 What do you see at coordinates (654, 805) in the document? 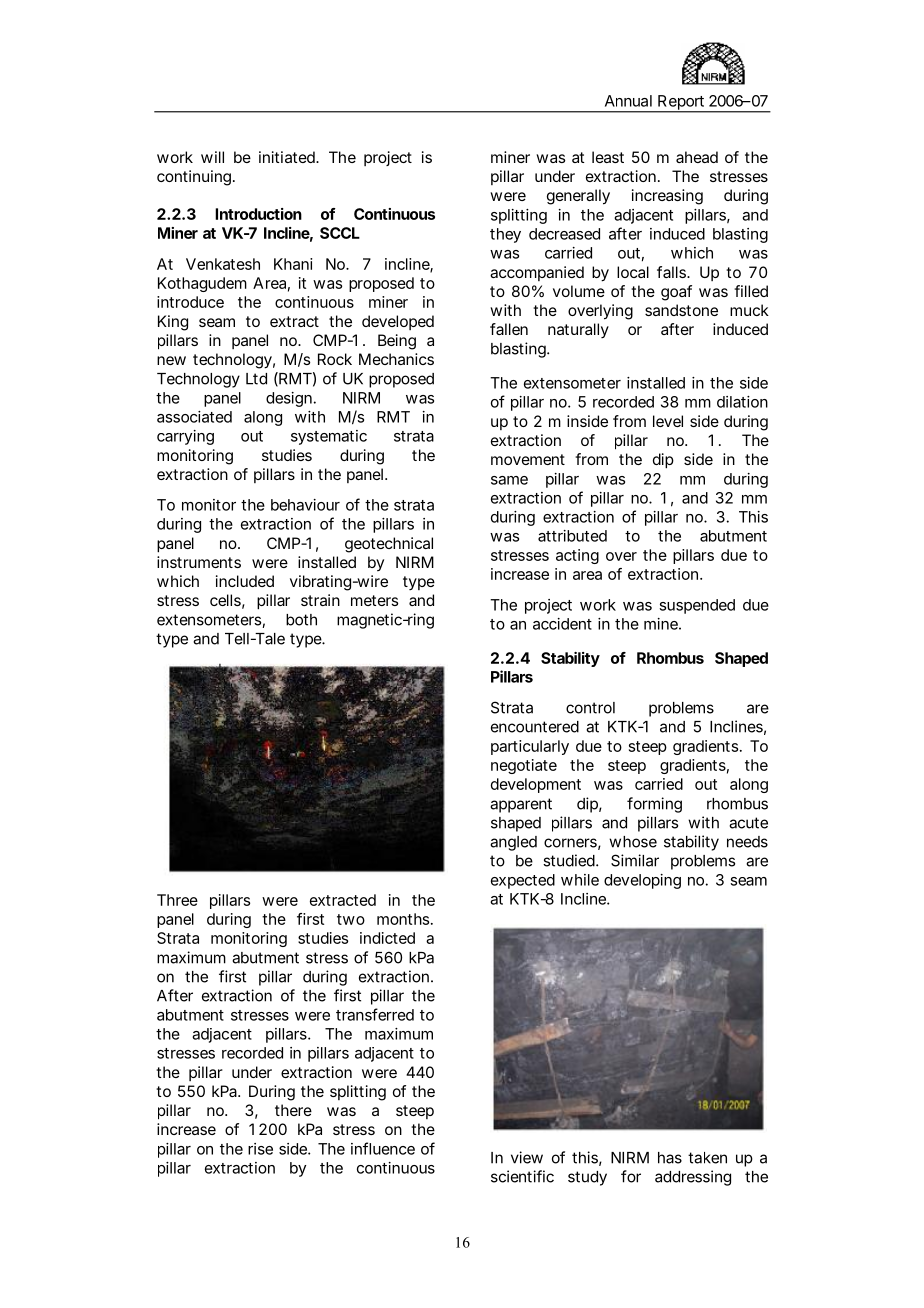
I see `forming` at bounding box center [654, 805].
